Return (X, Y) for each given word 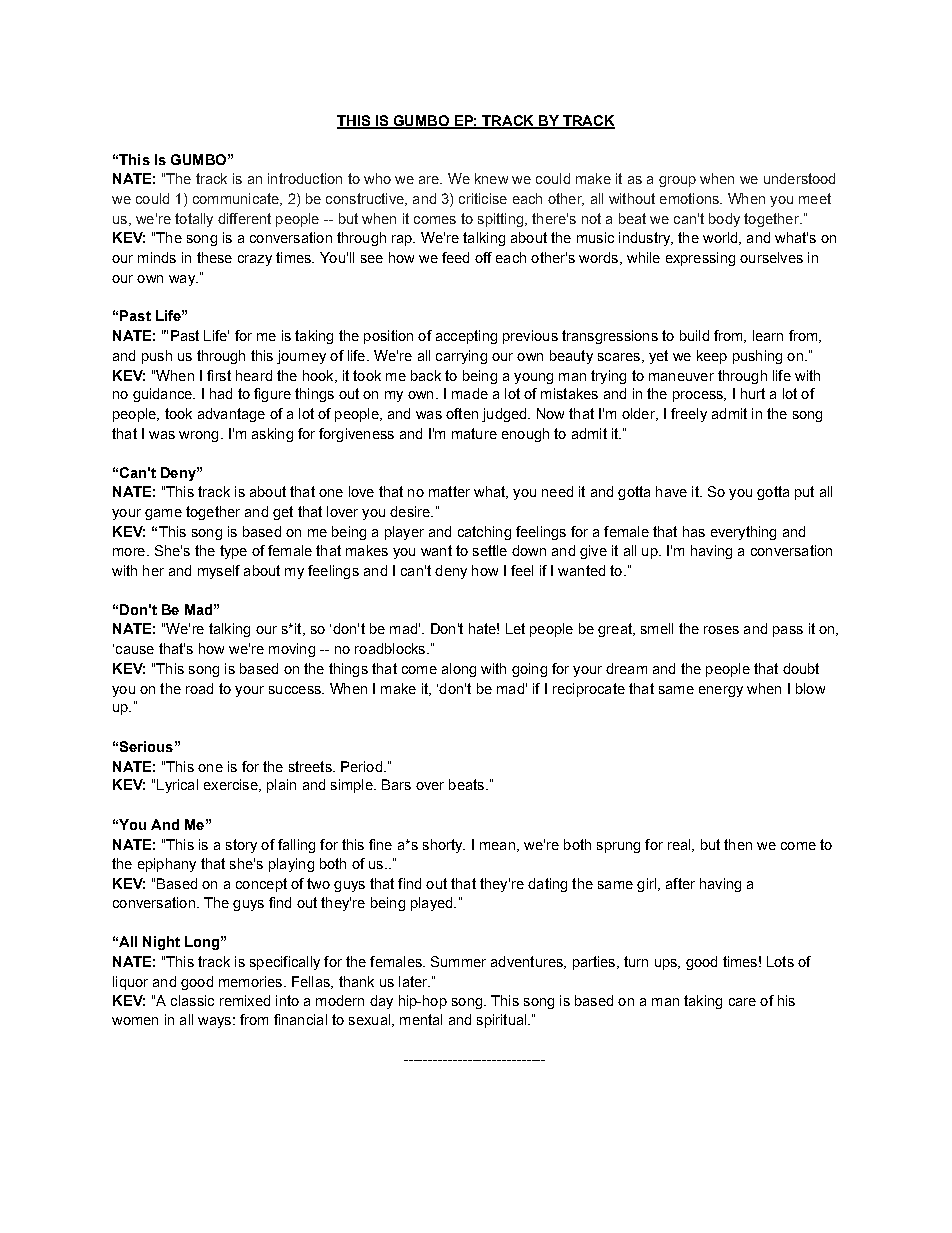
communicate (237, 199)
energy (721, 691)
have (671, 491)
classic (192, 1000)
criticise (483, 198)
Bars (396, 784)
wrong (198, 436)
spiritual (503, 1021)
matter (449, 491)
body (724, 220)
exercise (232, 785)
